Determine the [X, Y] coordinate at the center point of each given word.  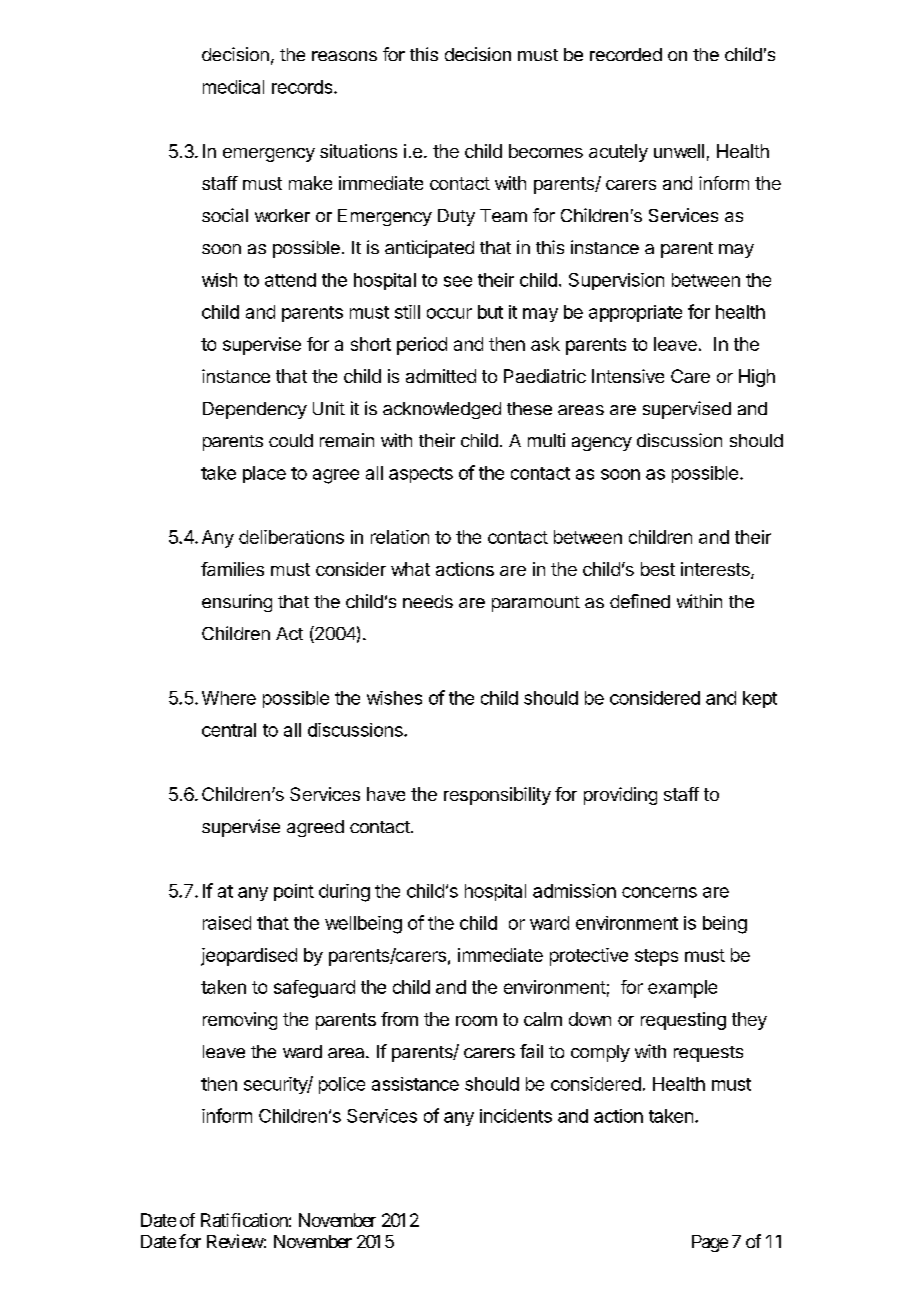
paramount [536, 604]
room [476, 1021]
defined [640, 601]
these [529, 408]
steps [656, 957]
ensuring [237, 603]
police [342, 1085]
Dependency [255, 410]
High [757, 378]
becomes [546, 151]
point [294, 892]
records [303, 87]
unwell [679, 151]
